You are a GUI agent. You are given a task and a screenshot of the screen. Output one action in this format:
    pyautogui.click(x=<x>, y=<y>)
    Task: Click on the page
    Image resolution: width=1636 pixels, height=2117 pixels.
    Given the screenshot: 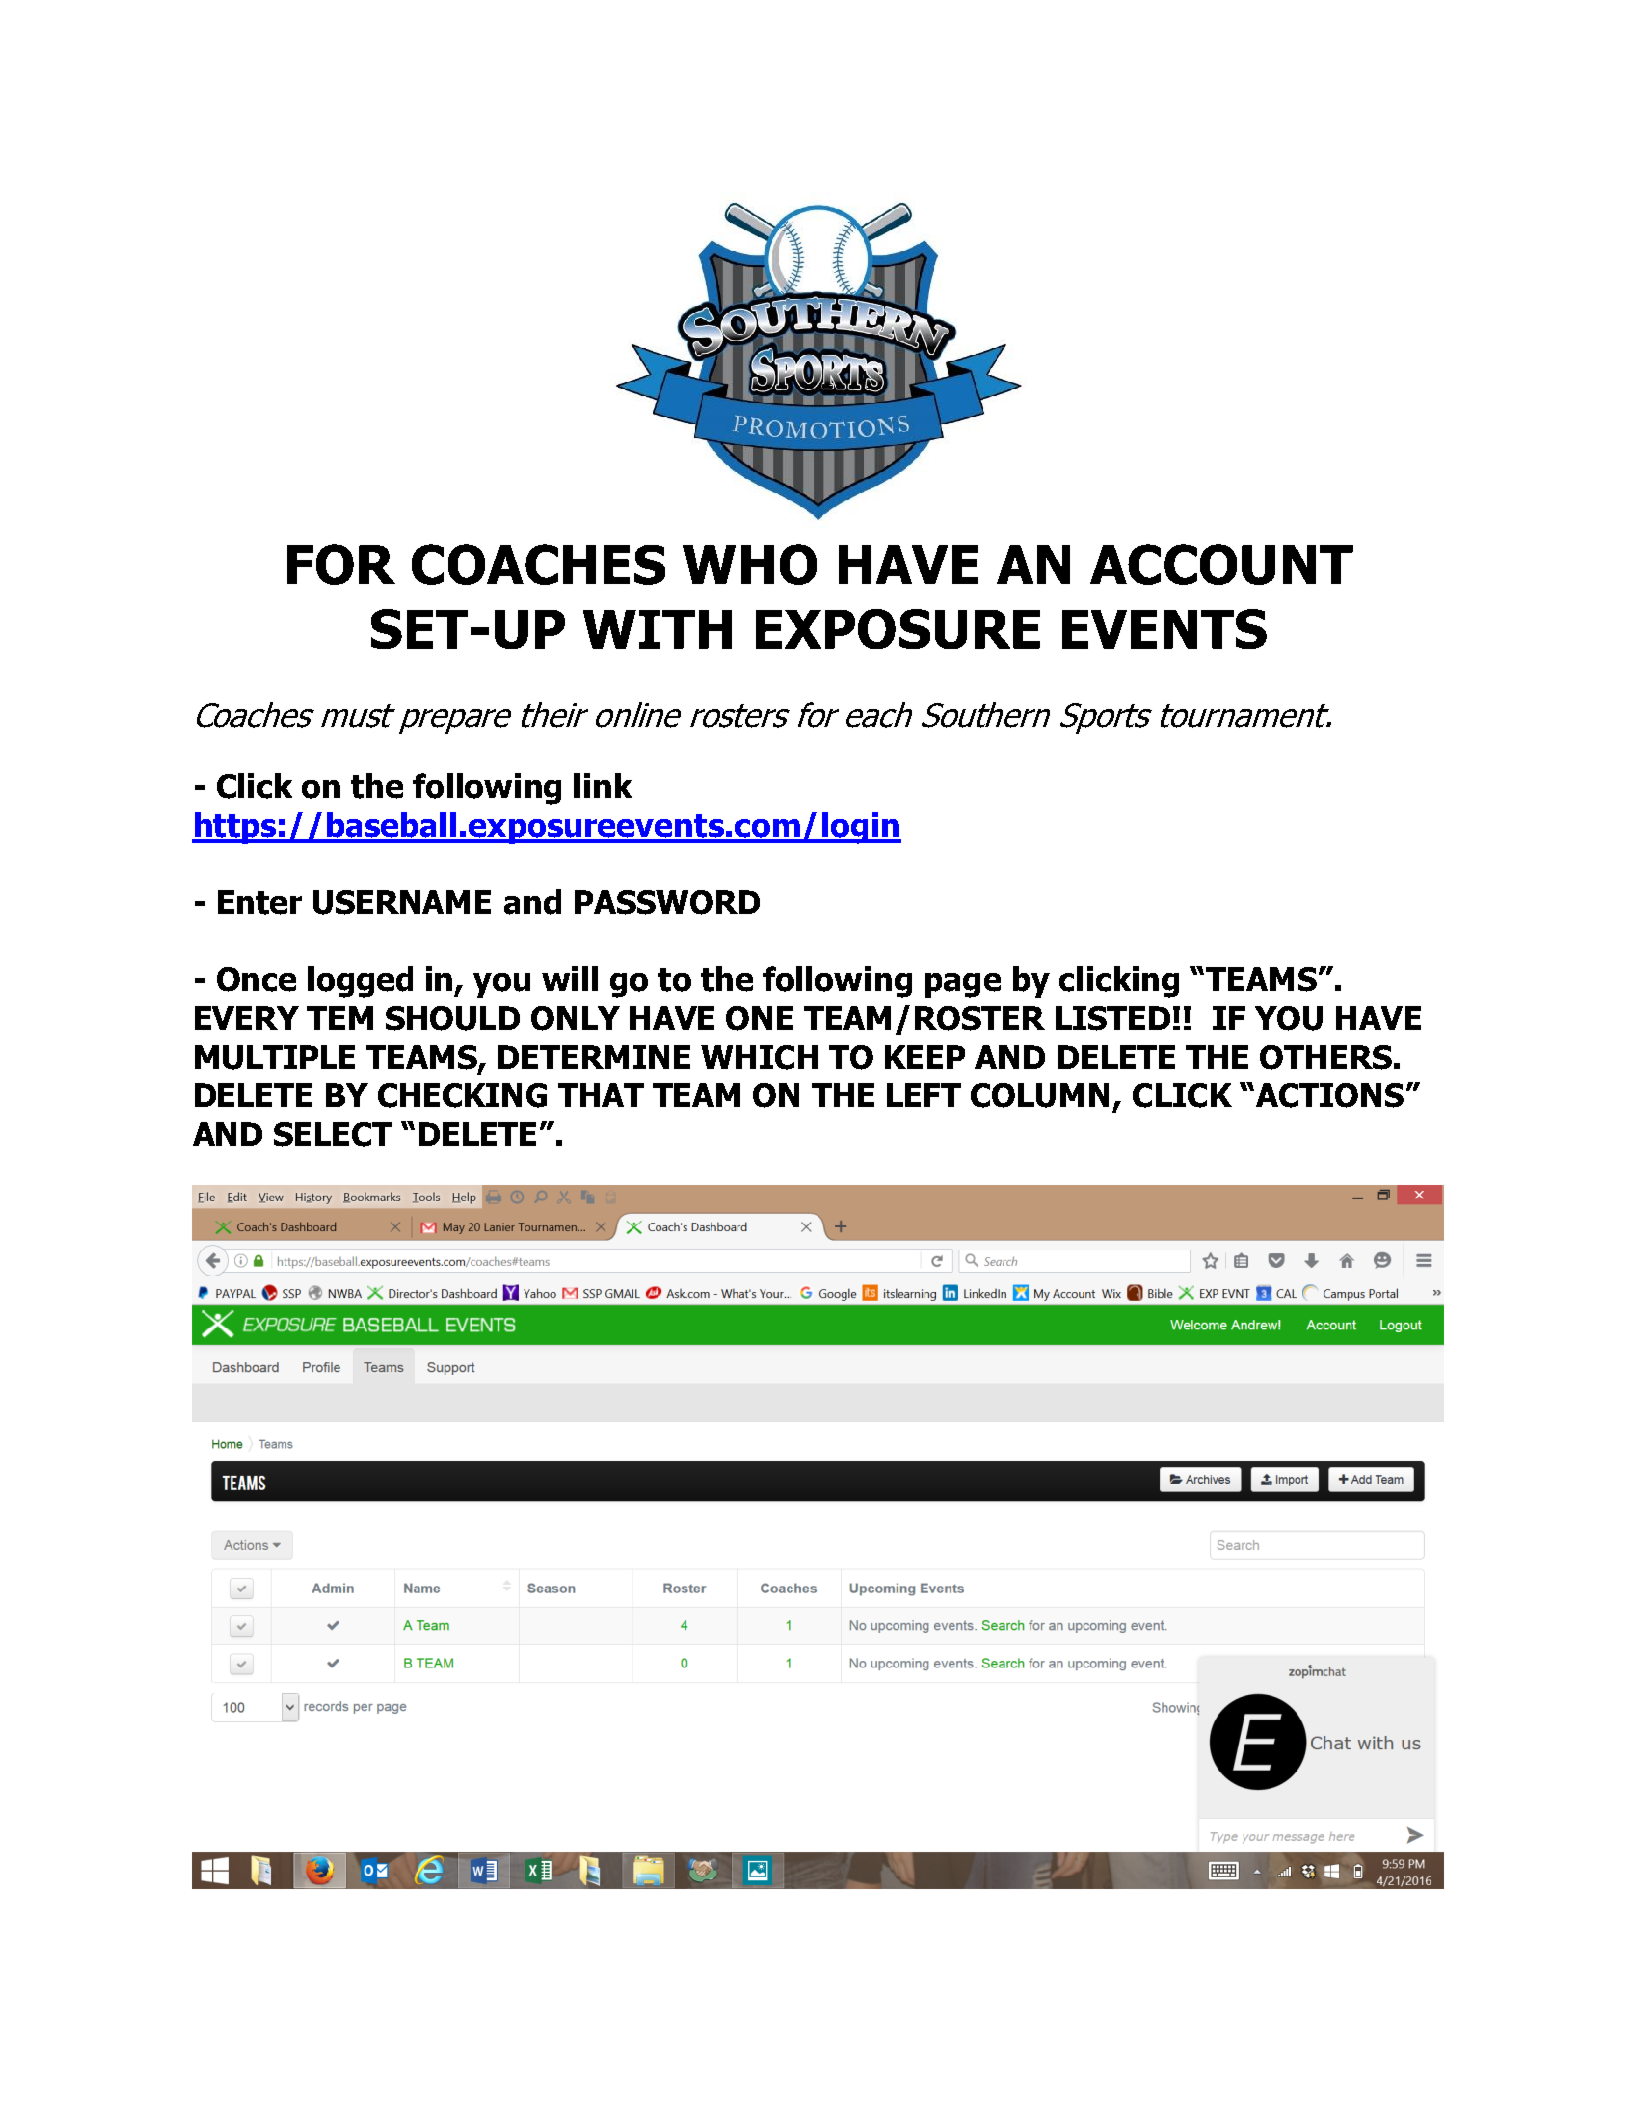 What is the action you would take?
    pyautogui.click(x=963, y=985)
